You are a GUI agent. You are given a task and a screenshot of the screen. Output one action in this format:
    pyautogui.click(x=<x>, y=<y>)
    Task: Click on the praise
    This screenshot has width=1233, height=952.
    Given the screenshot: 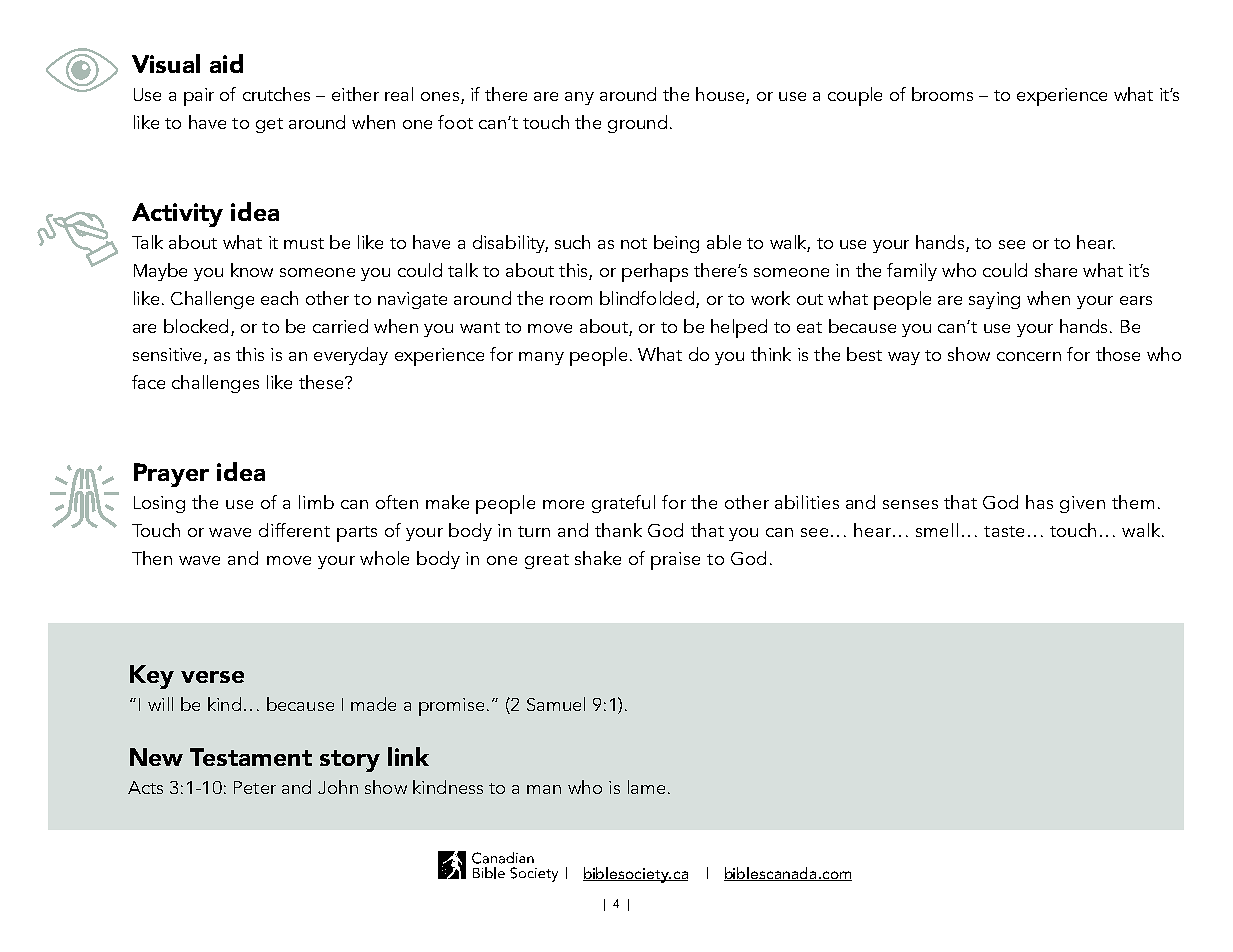 What is the action you would take?
    pyautogui.click(x=675, y=561)
